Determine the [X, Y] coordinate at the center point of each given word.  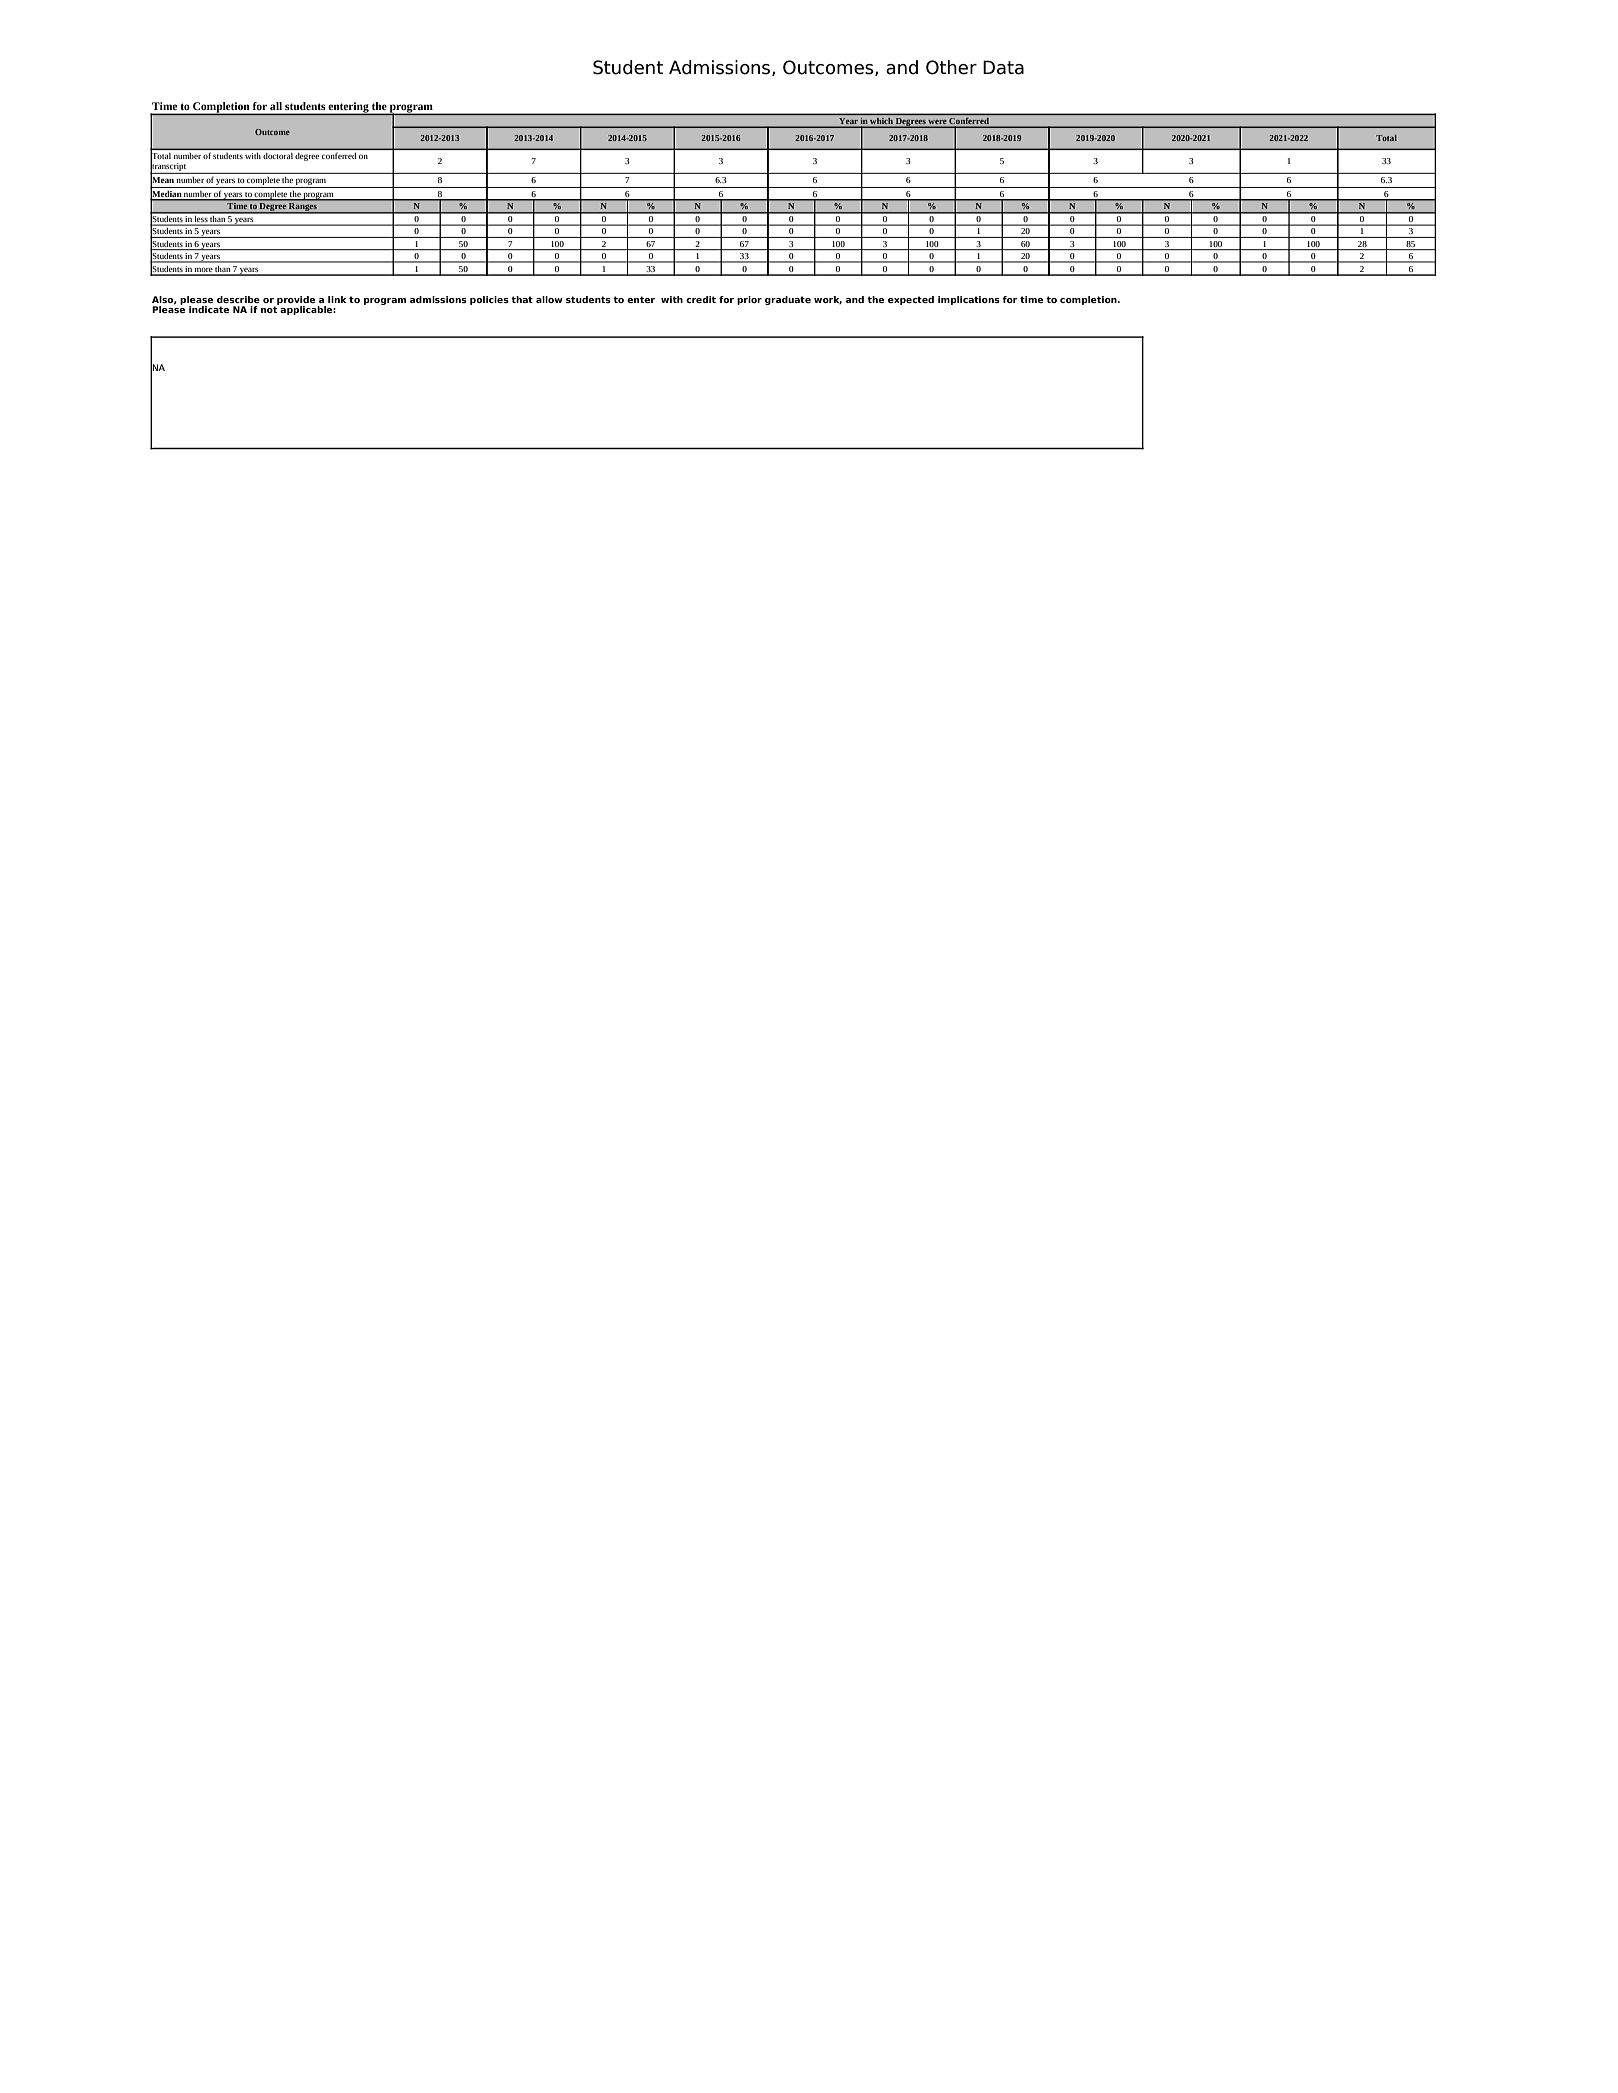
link [337, 299]
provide [297, 301]
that [522, 299]
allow [549, 299]
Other [951, 67]
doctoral [278, 156]
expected [911, 300]
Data [1003, 67]
